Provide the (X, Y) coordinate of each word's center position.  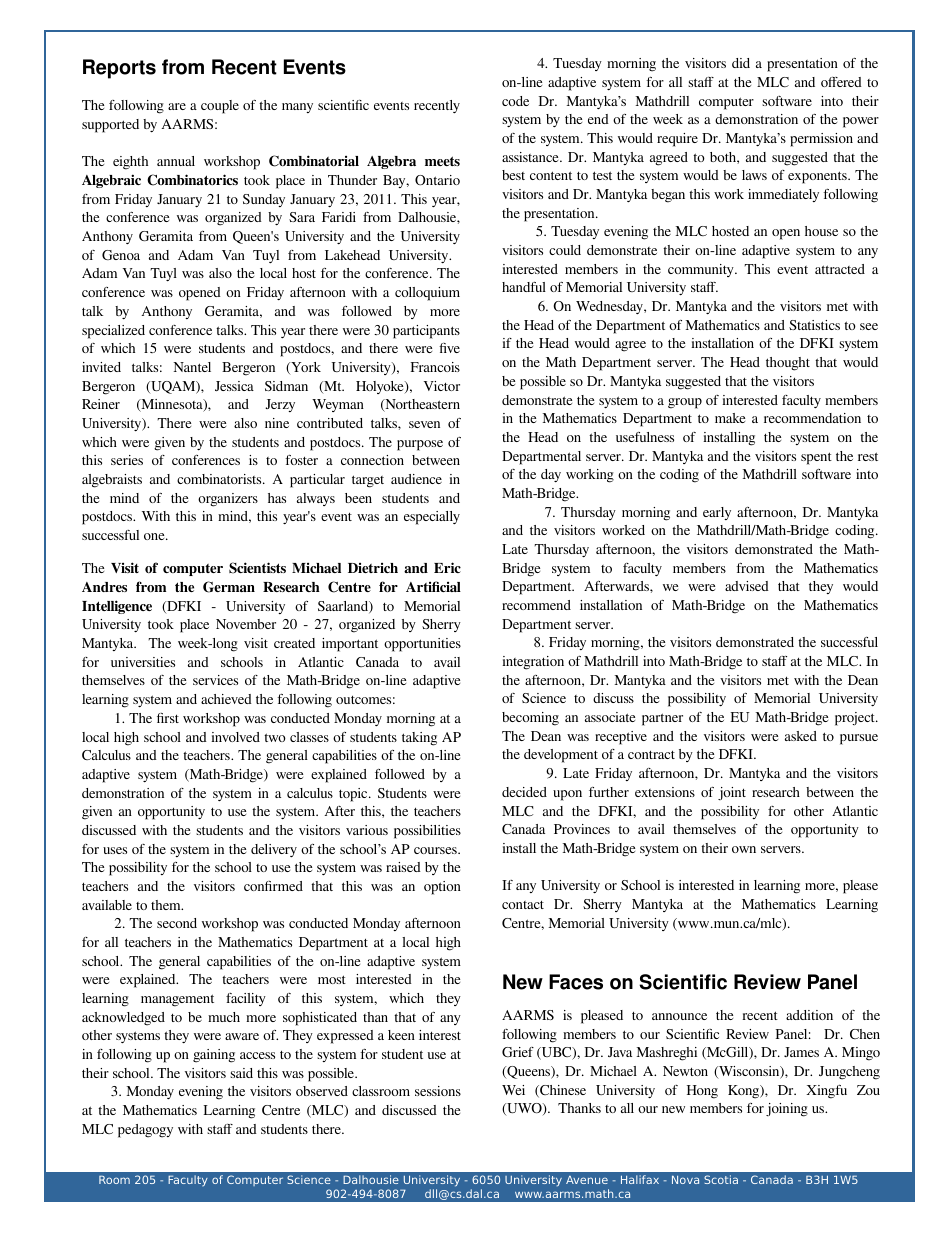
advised (747, 586)
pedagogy (145, 1131)
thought (788, 364)
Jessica (234, 386)
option (442, 888)
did (741, 63)
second (177, 923)
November (246, 624)
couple (220, 107)
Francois (435, 367)
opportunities (422, 645)
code (515, 101)
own (744, 849)
